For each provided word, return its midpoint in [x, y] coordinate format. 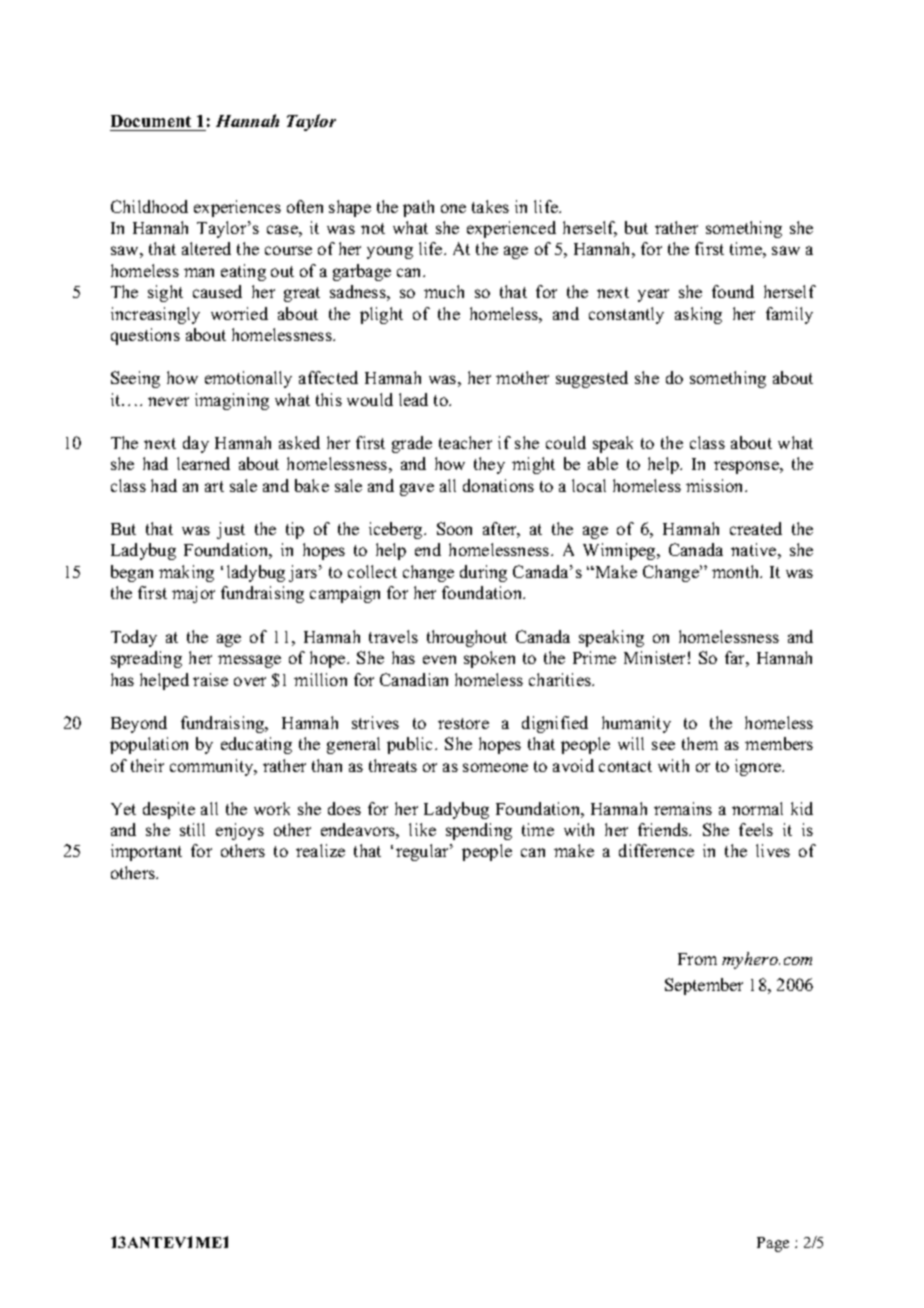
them [700, 743]
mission [716, 485]
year [653, 295]
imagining [232, 401]
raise [210, 679]
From [697, 959]
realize [320, 850]
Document [151, 121]
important [146, 852]
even [439, 659]
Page [773, 1244]
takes [490, 206]
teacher [465, 442]
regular [423, 852]
